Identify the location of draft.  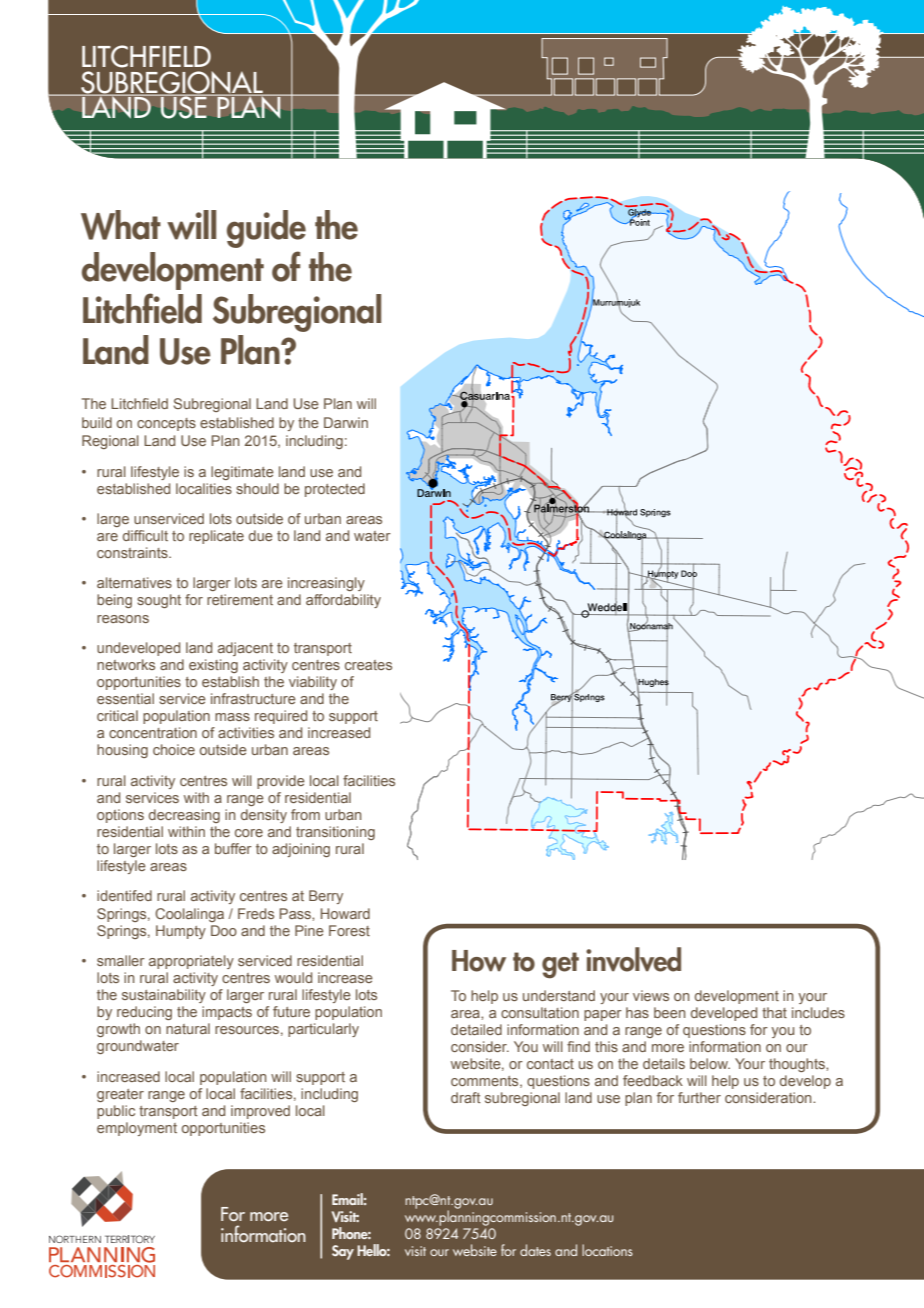
(466, 1097).
